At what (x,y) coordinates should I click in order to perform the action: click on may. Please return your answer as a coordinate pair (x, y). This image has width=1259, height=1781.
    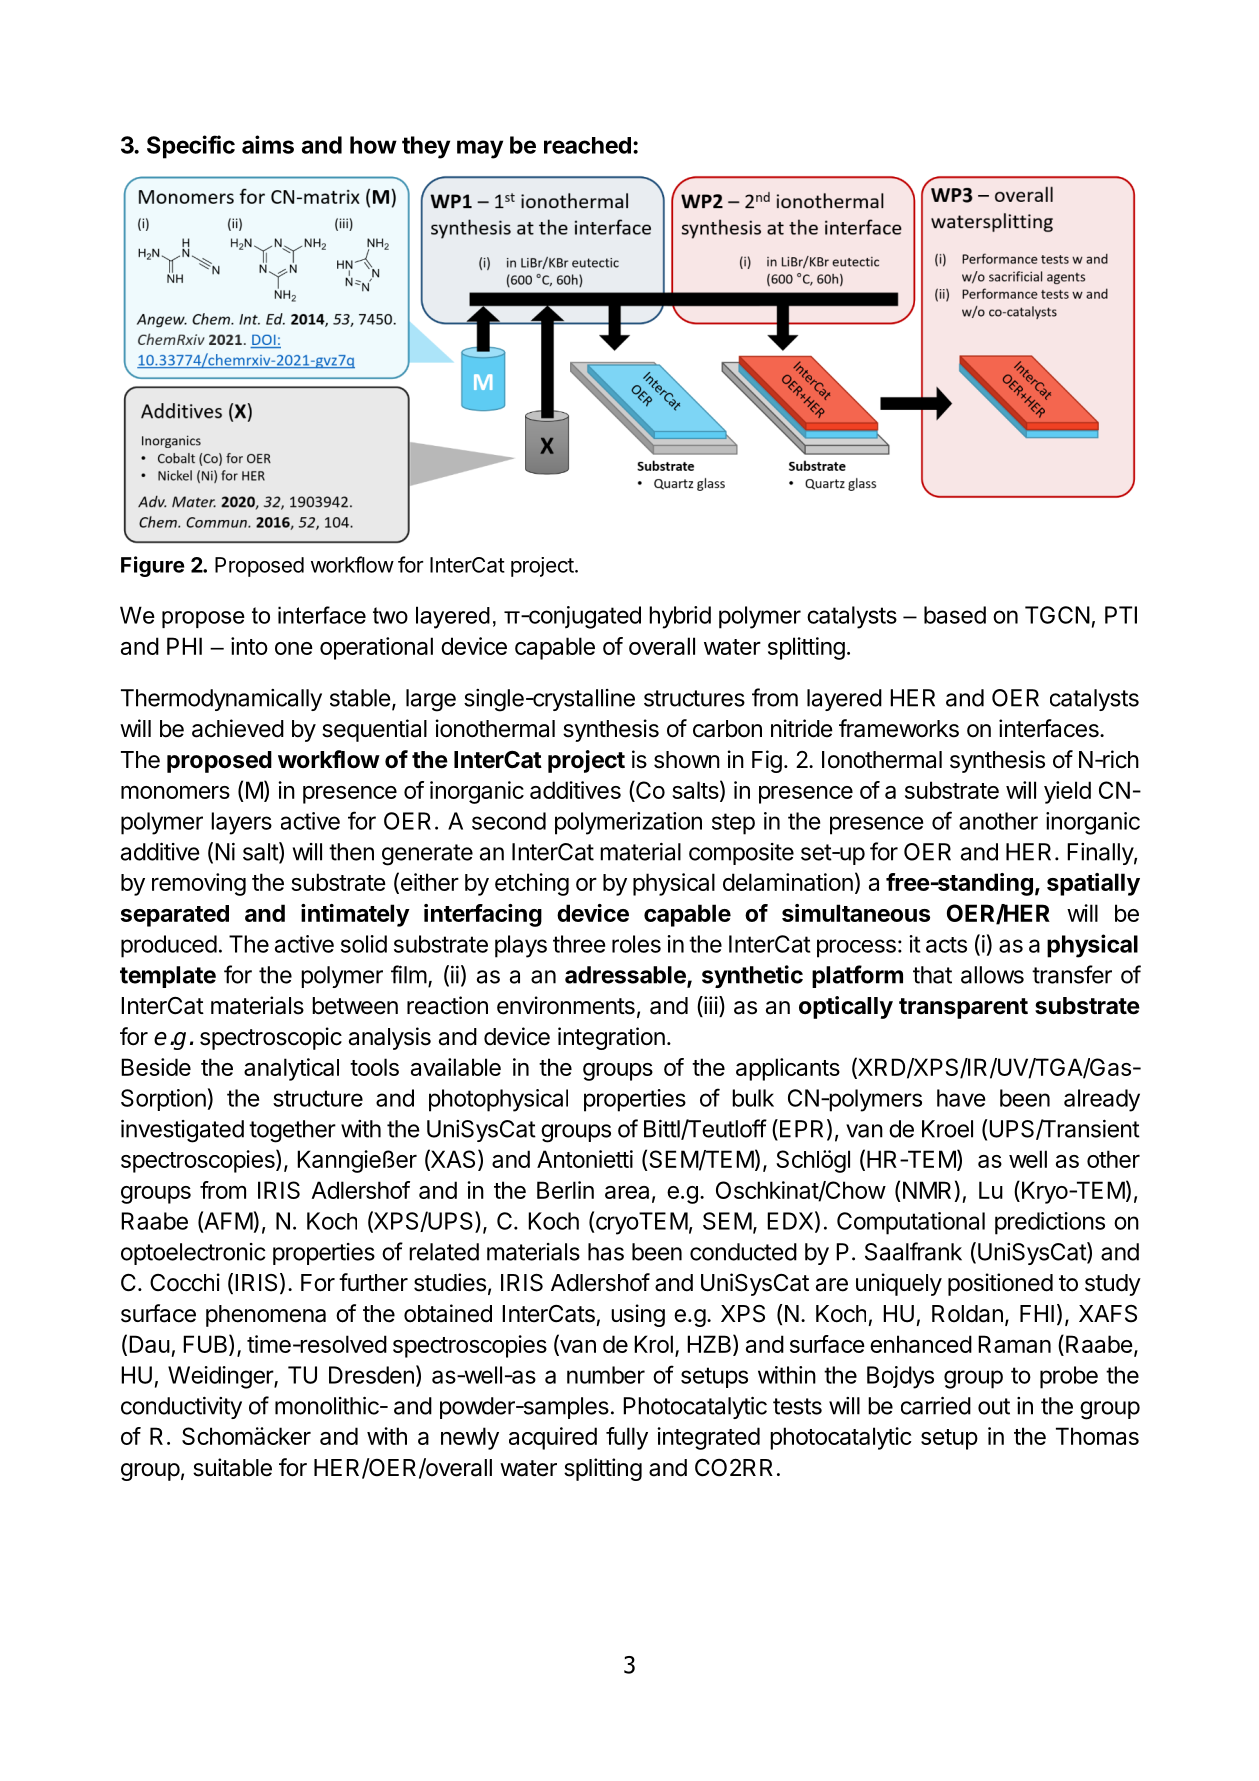
    Looking at the image, I should click on (480, 149).
